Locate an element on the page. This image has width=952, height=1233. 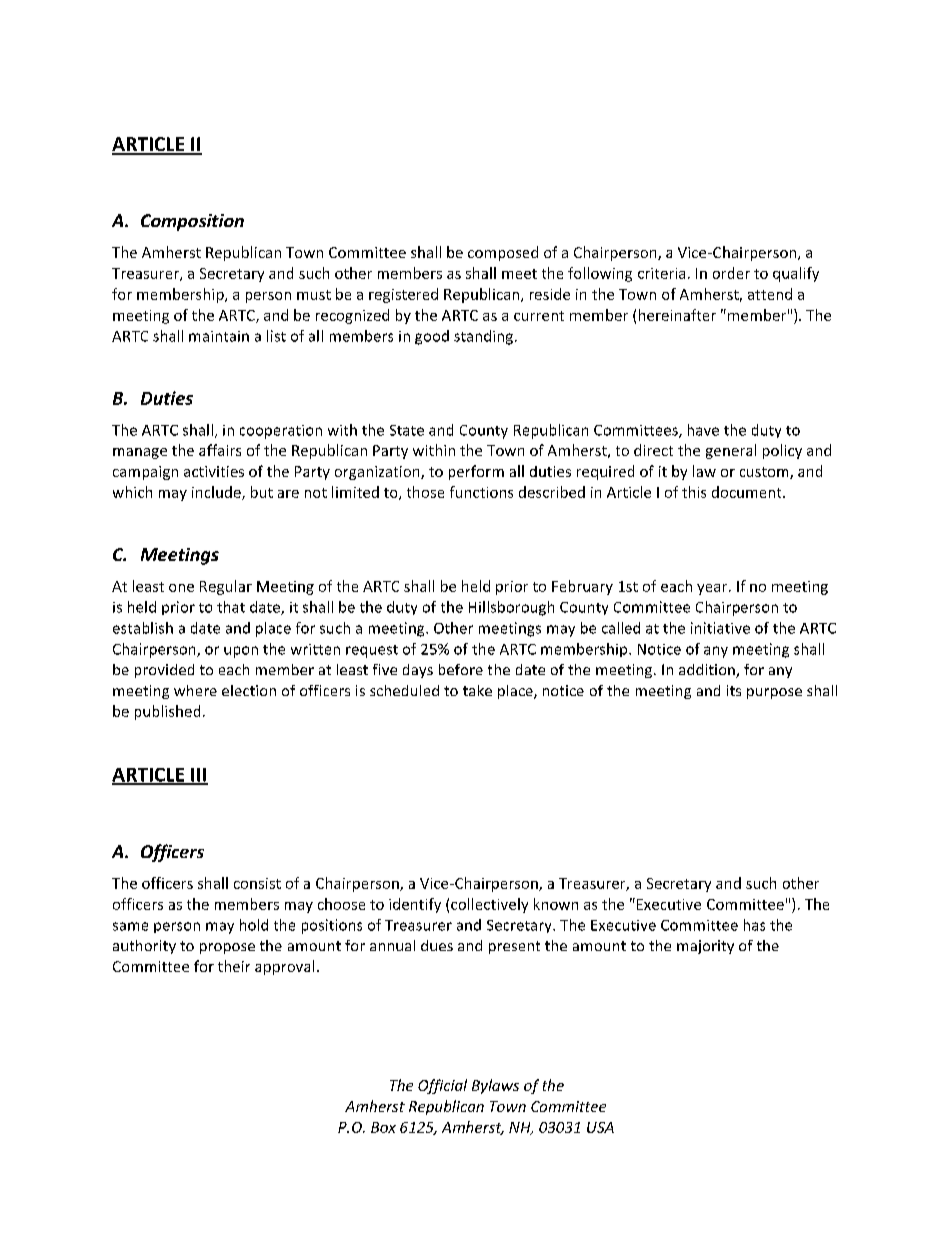
collectively is located at coordinates (489, 905).
